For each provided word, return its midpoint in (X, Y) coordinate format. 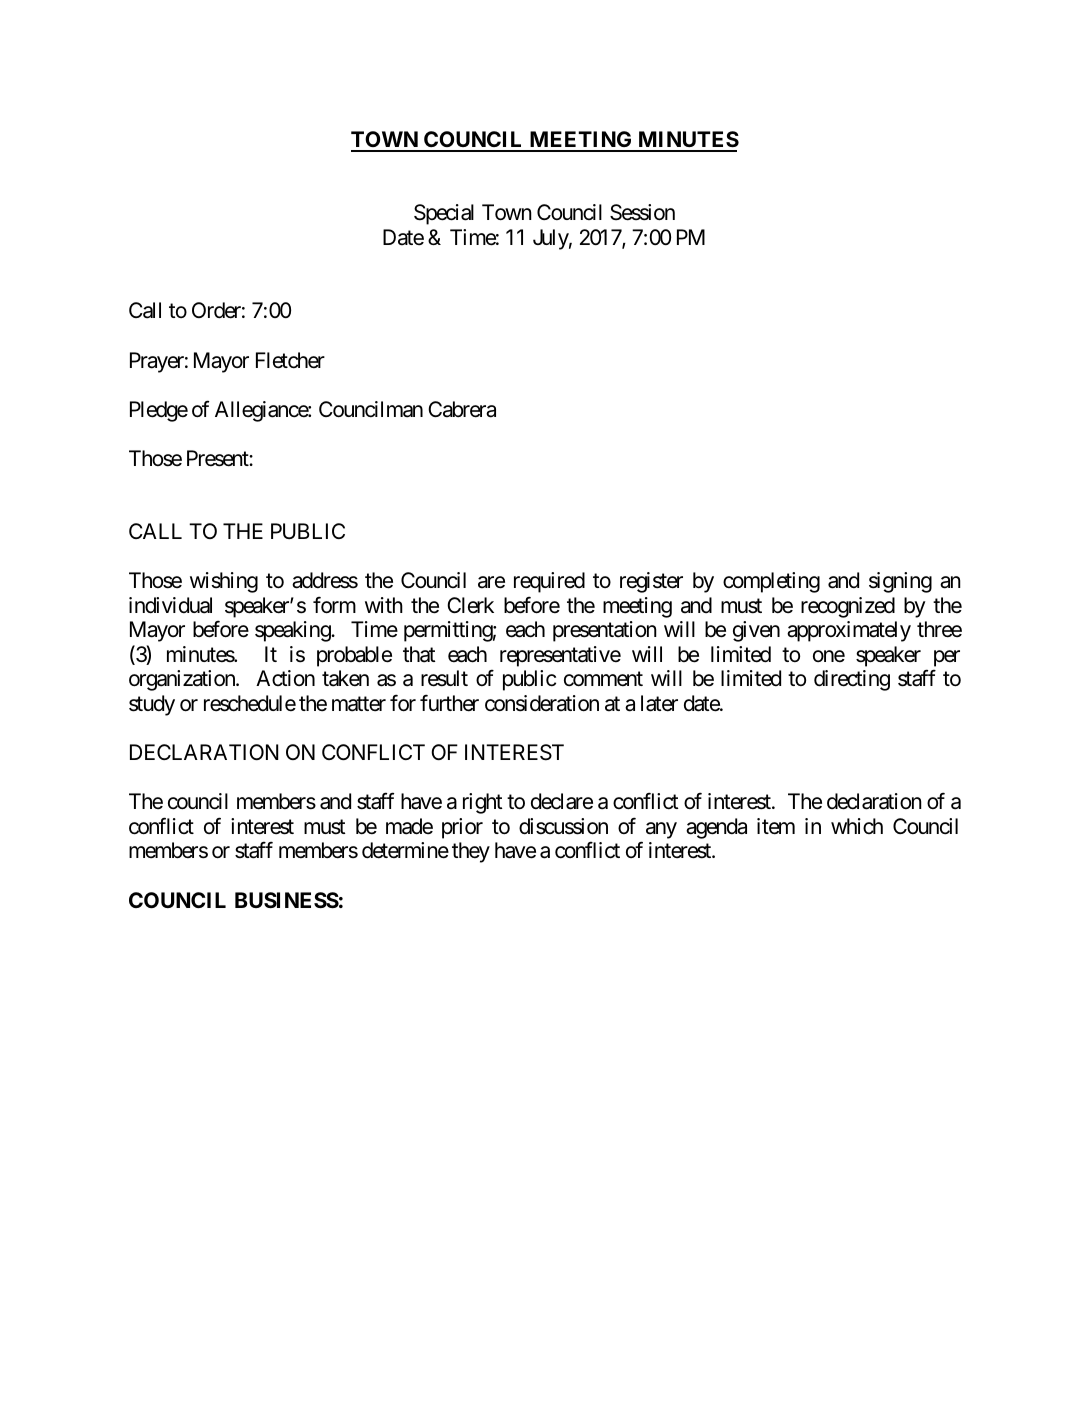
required (549, 582)
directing (852, 680)
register (651, 582)
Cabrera (462, 409)
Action (285, 678)
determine (405, 850)
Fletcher (290, 360)
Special (444, 214)
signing (900, 582)
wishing (224, 582)
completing (771, 582)
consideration (542, 703)
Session (642, 212)
